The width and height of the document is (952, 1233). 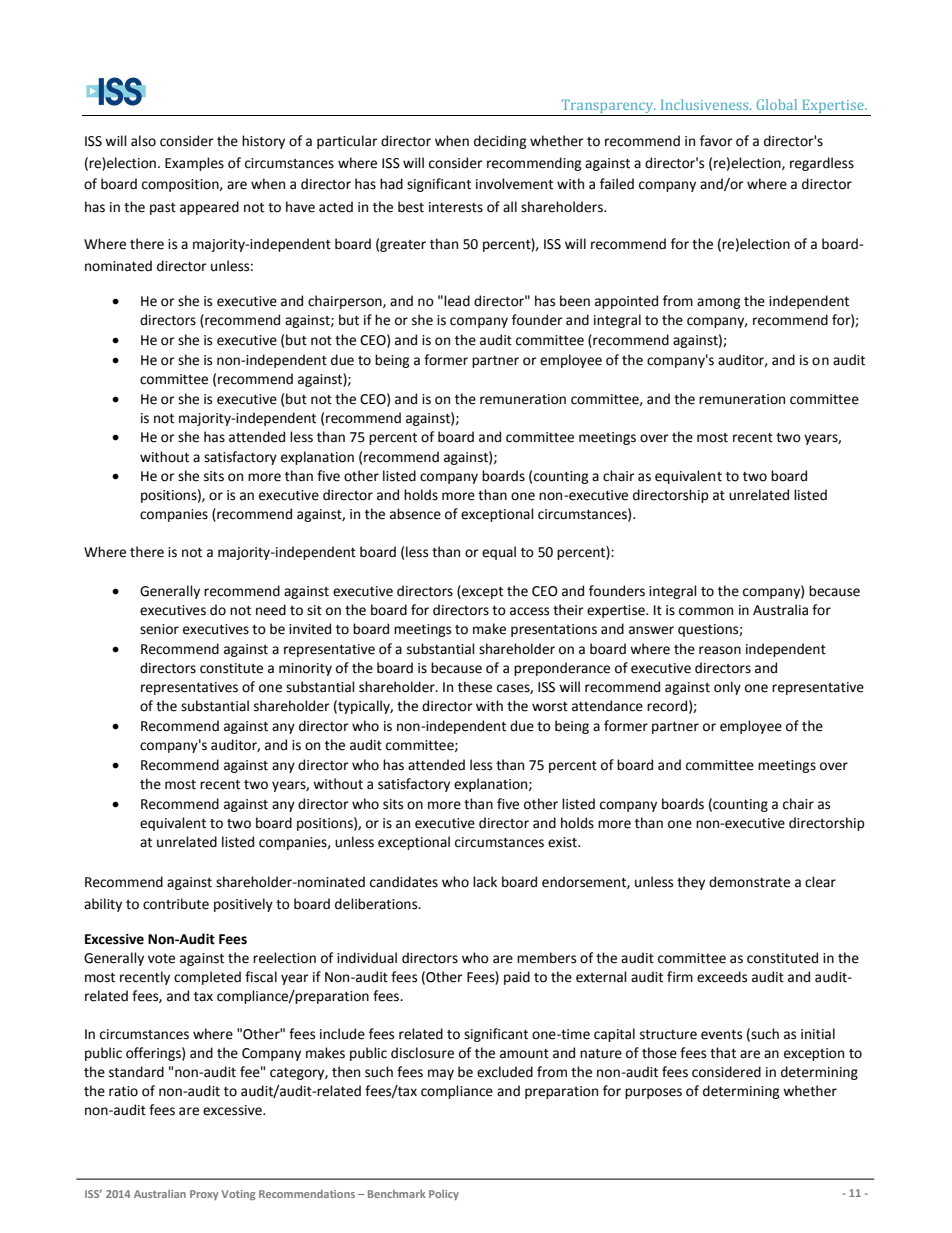 I want to click on past, so click(x=163, y=209).
